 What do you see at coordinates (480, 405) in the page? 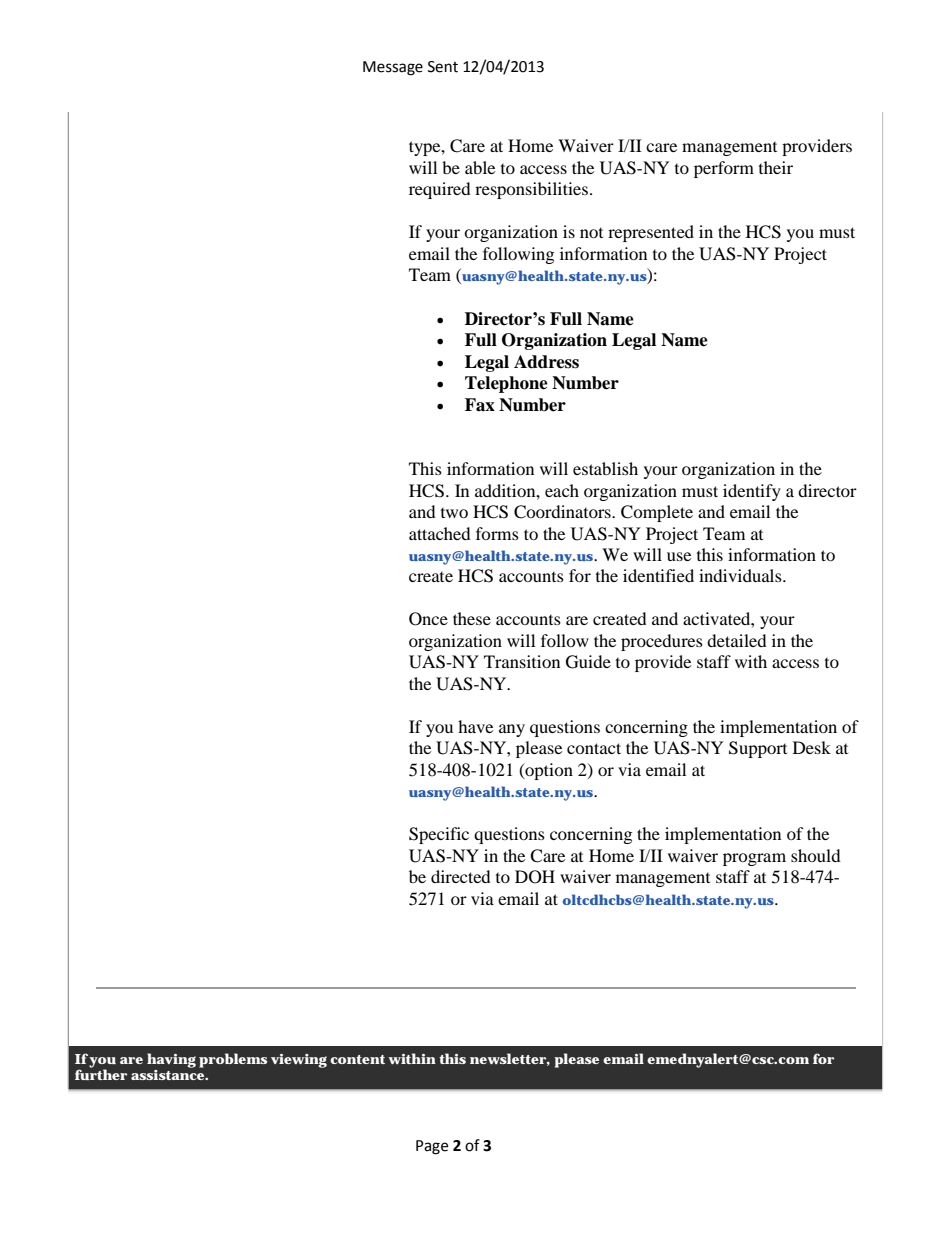
I see `Fax` at bounding box center [480, 405].
